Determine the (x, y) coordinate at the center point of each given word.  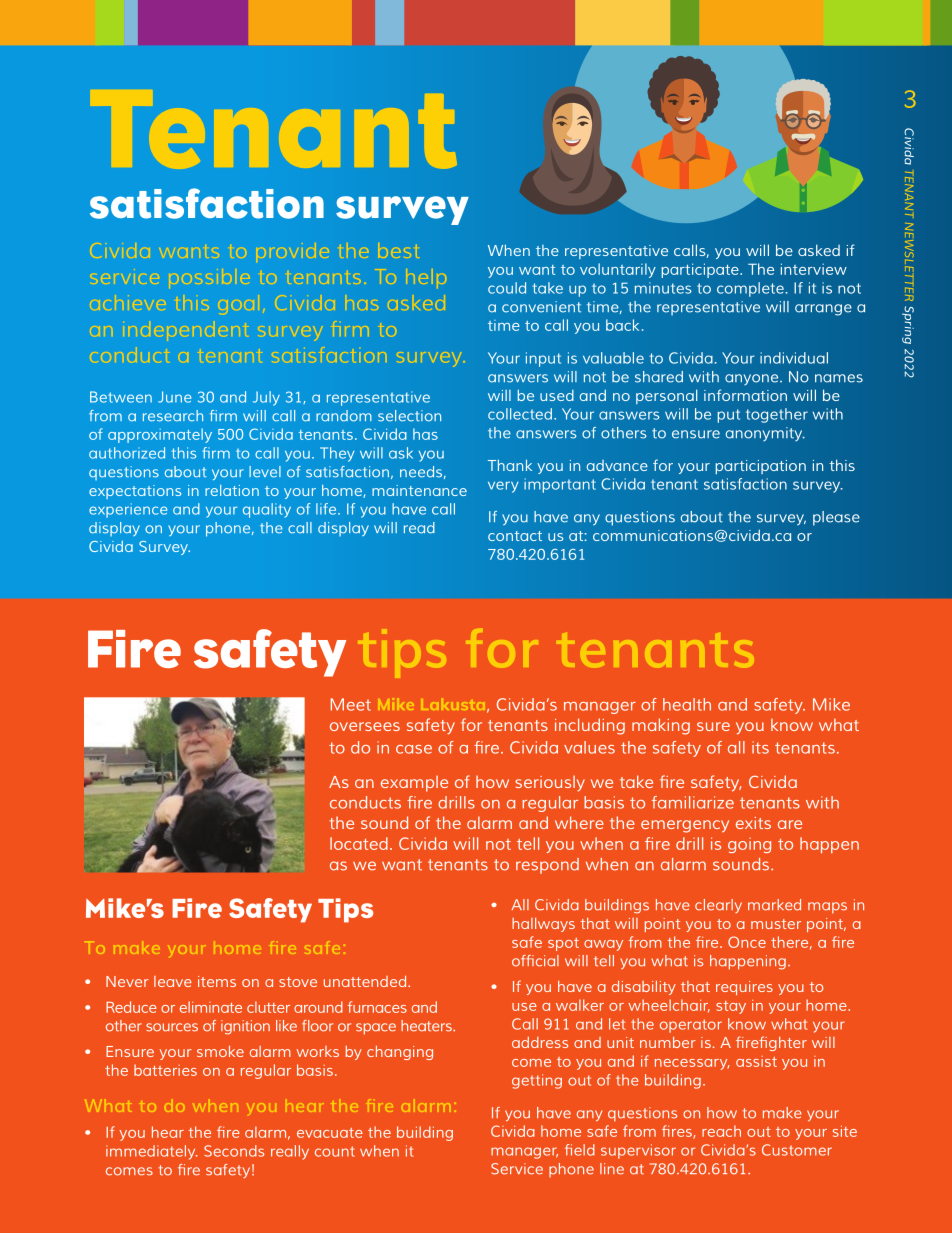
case (414, 749)
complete (750, 289)
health (687, 704)
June (174, 397)
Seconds (234, 1151)
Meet (351, 704)
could (507, 288)
